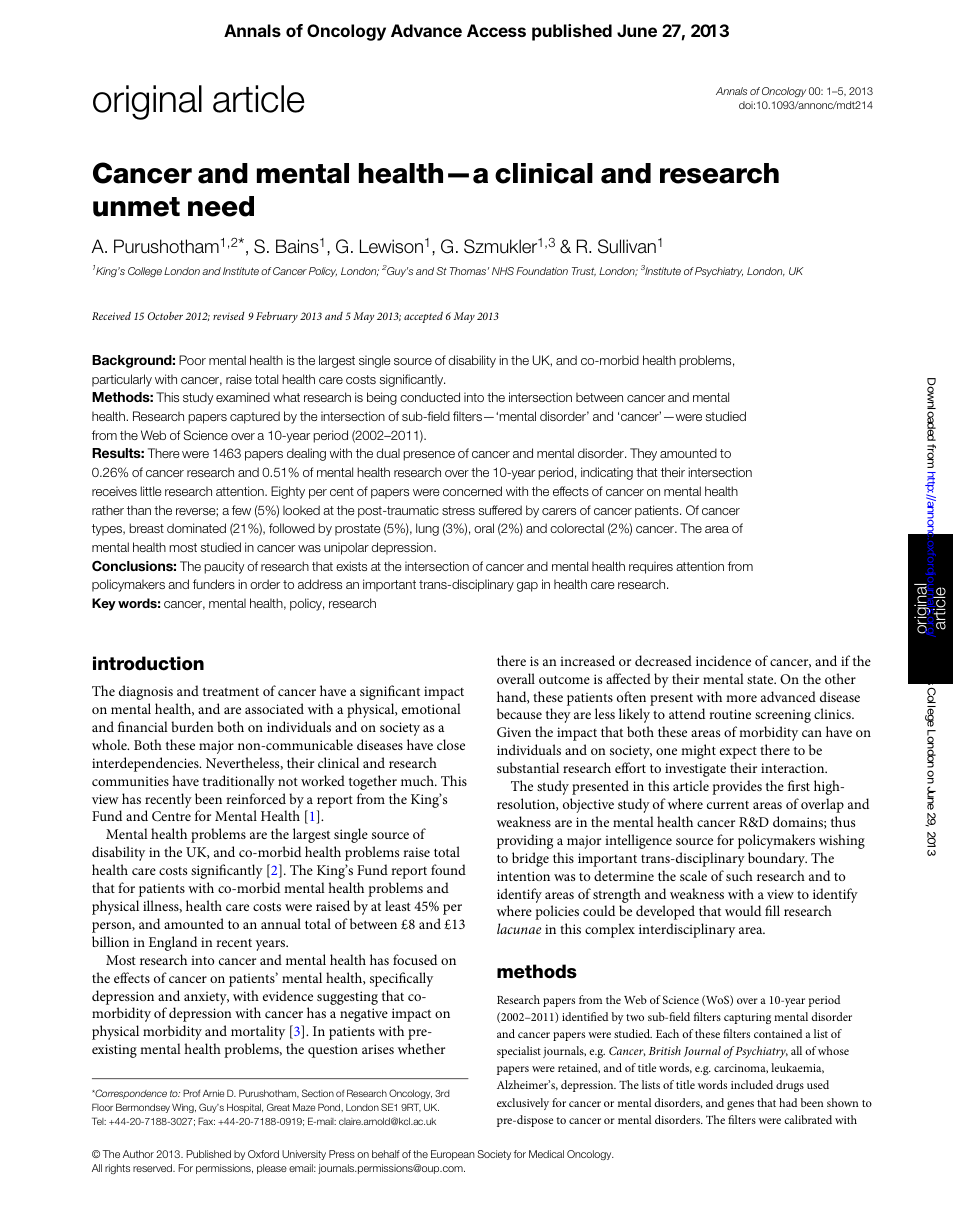 The height and width of the page is (1232, 953). What do you see at coordinates (206, 1121) in the page?
I see `Fax` at bounding box center [206, 1121].
